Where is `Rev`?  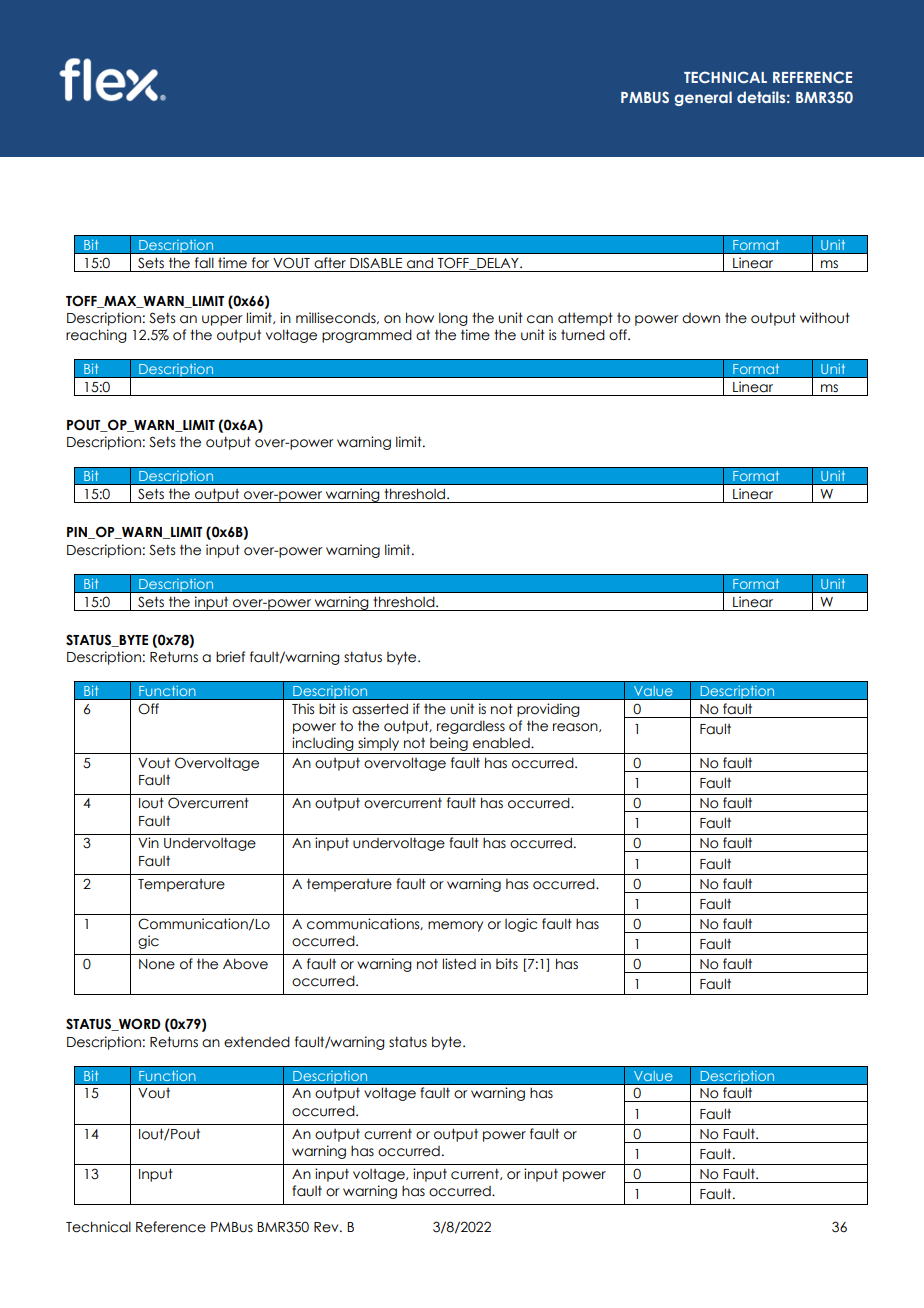
Rev is located at coordinates (327, 1227).
